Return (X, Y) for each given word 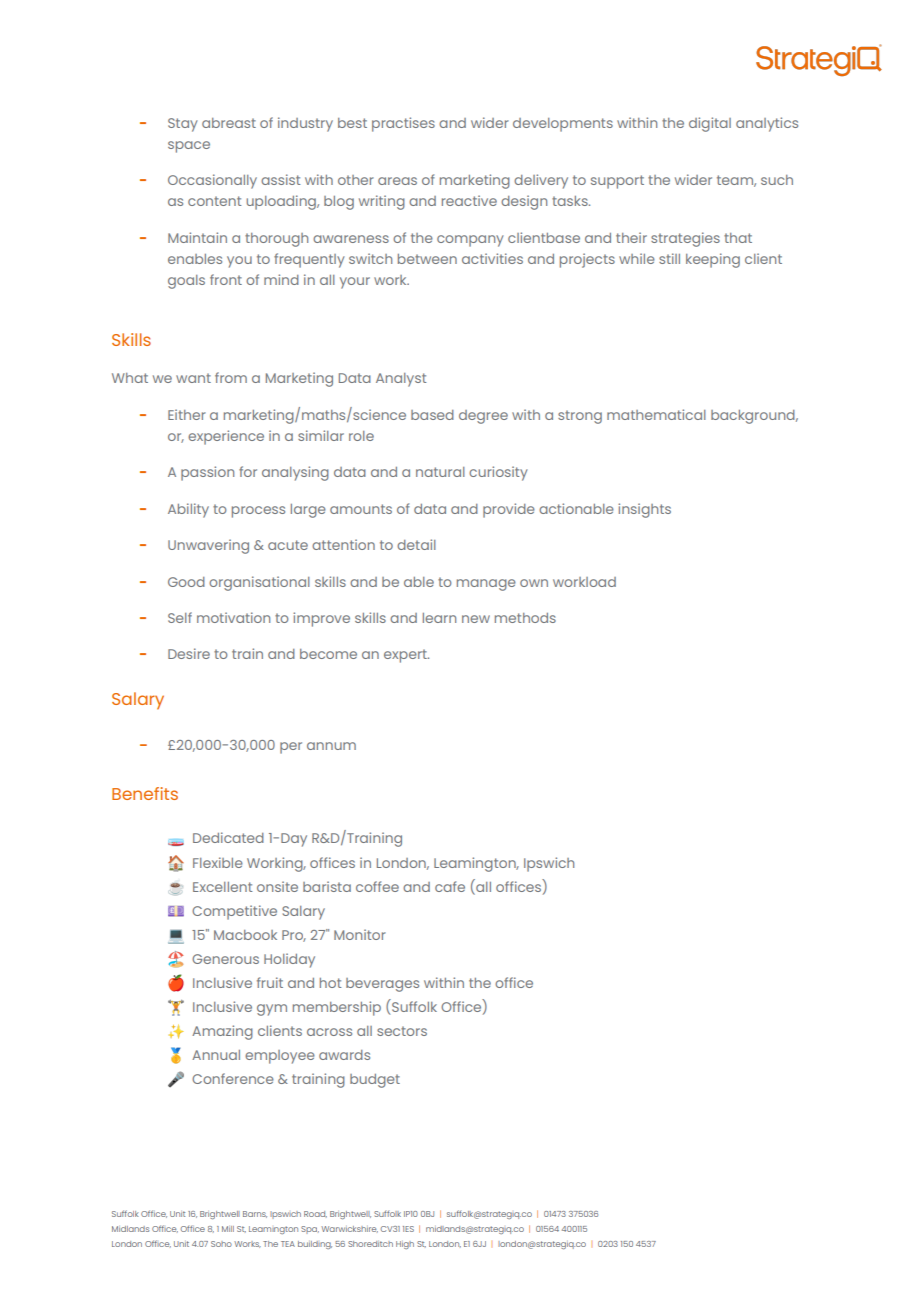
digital (710, 124)
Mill (228, 1229)
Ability (188, 510)
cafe (450, 886)
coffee (377, 886)
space (189, 147)
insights (644, 510)
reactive (469, 200)
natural (440, 472)
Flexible (218, 862)
